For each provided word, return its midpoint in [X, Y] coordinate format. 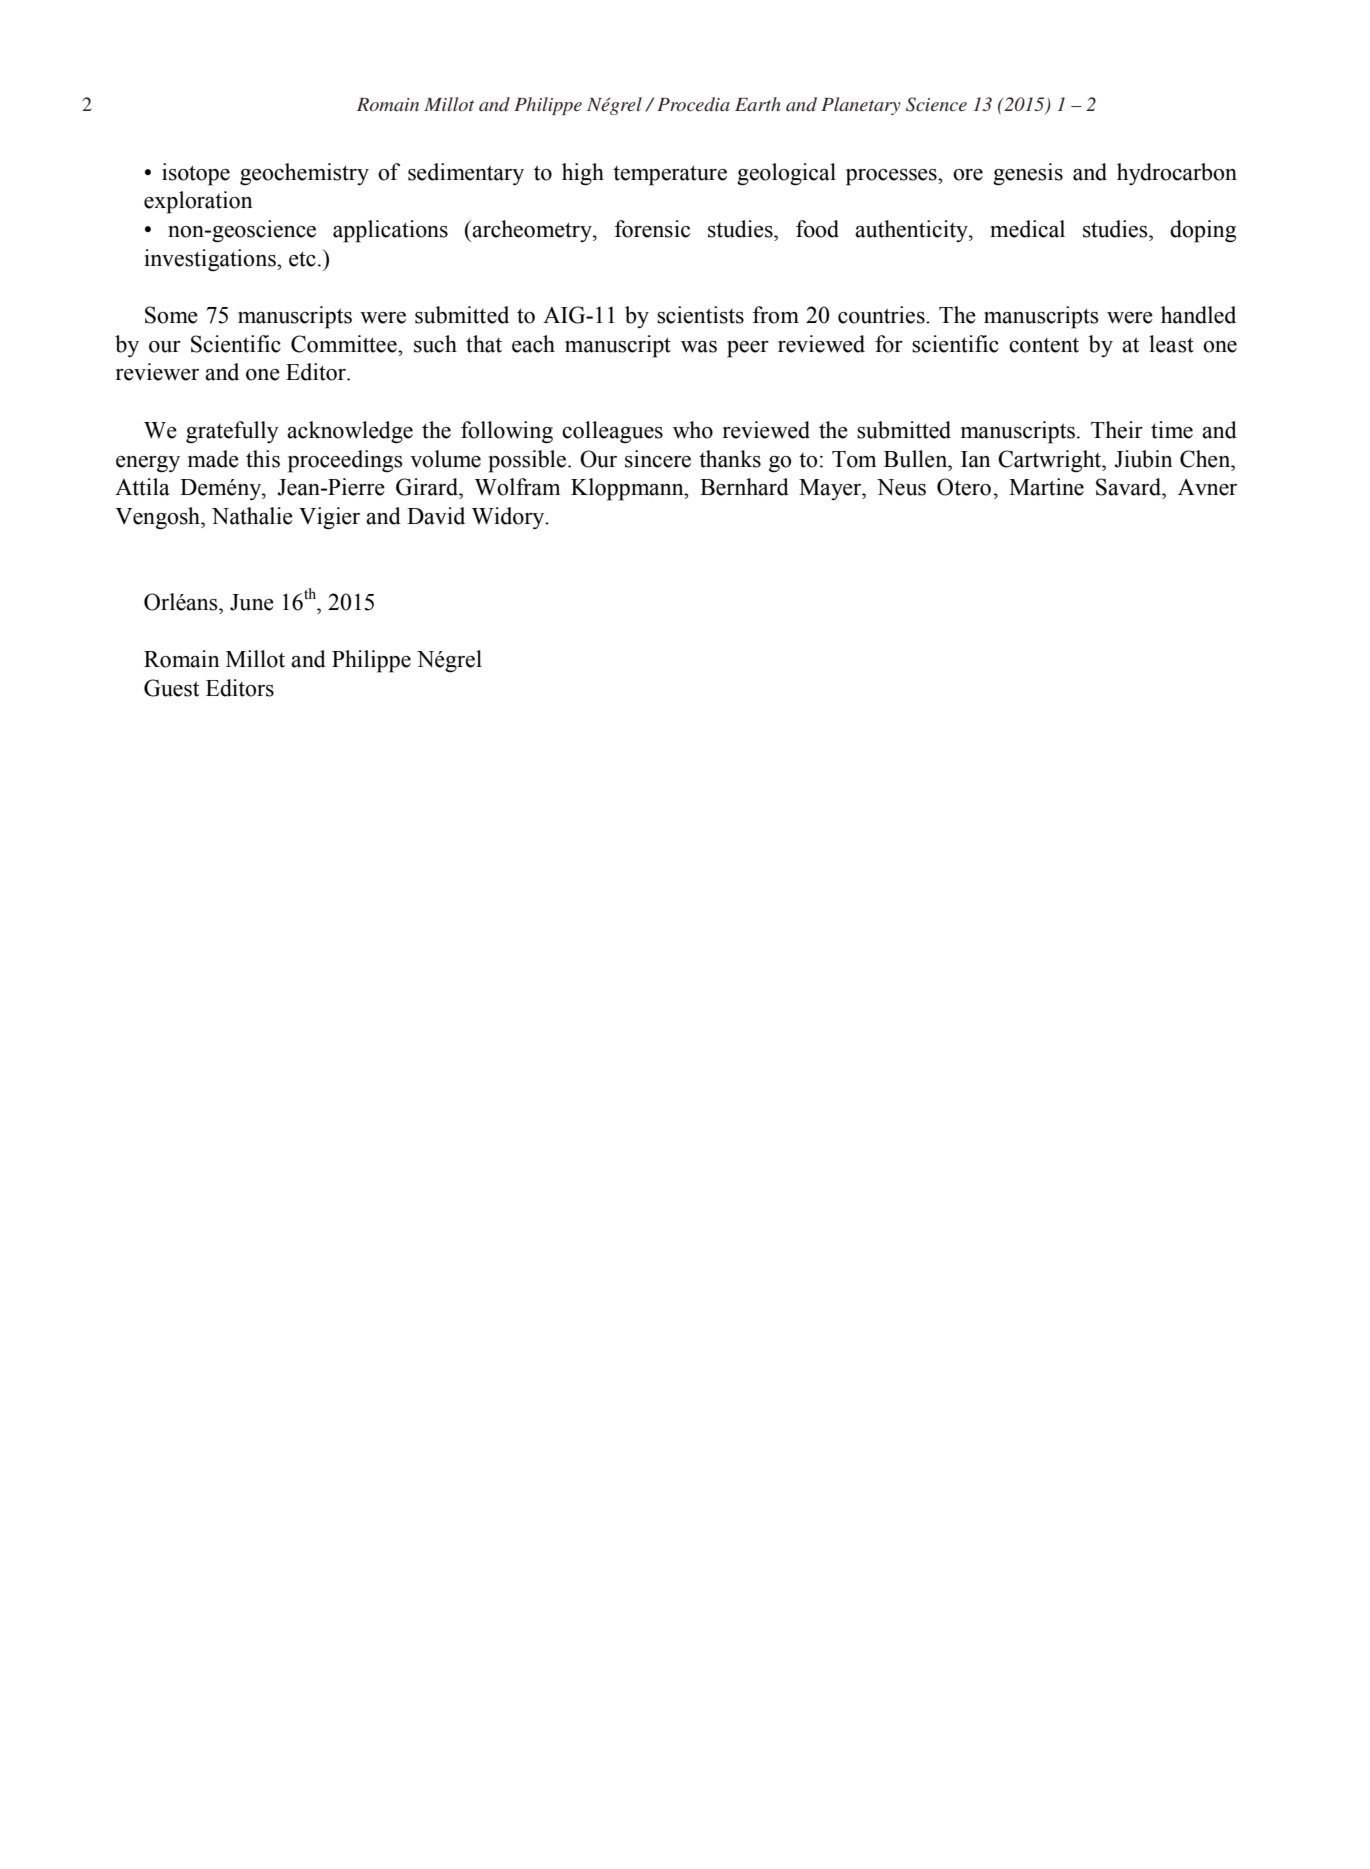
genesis [1028, 174]
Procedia [693, 104]
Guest [172, 688]
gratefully [232, 432]
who [693, 430]
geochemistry [304, 174]
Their [1117, 430]
